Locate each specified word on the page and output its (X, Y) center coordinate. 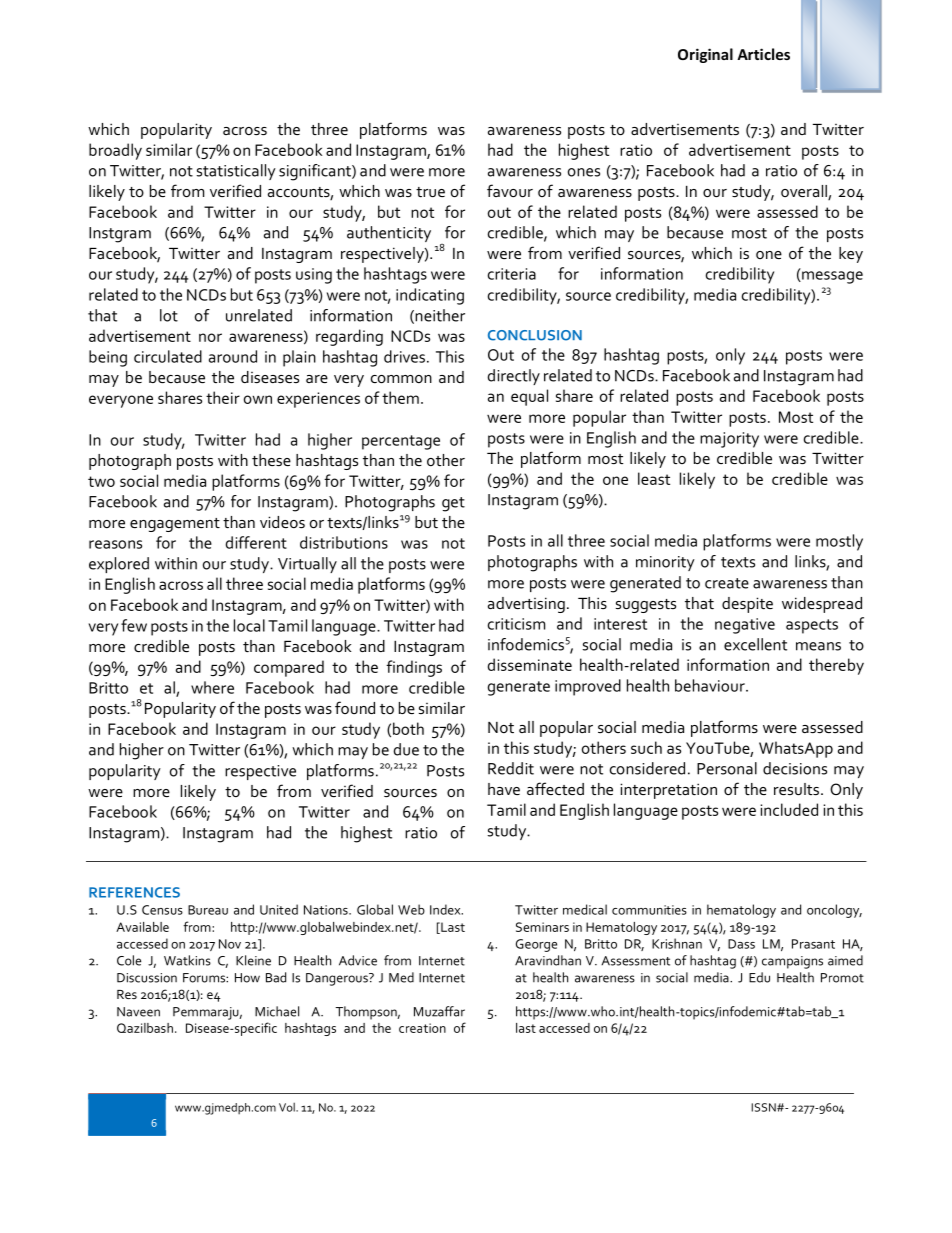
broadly (115, 151)
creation (422, 1028)
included (789, 809)
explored (119, 565)
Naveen (138, 1012)
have (504, 789)
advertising (526, 605)
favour (510, 190)
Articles (763, 54)
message (831, 277)
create (727, 583)
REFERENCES (134, 892)
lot (169, 315)
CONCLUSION (535, 335)
